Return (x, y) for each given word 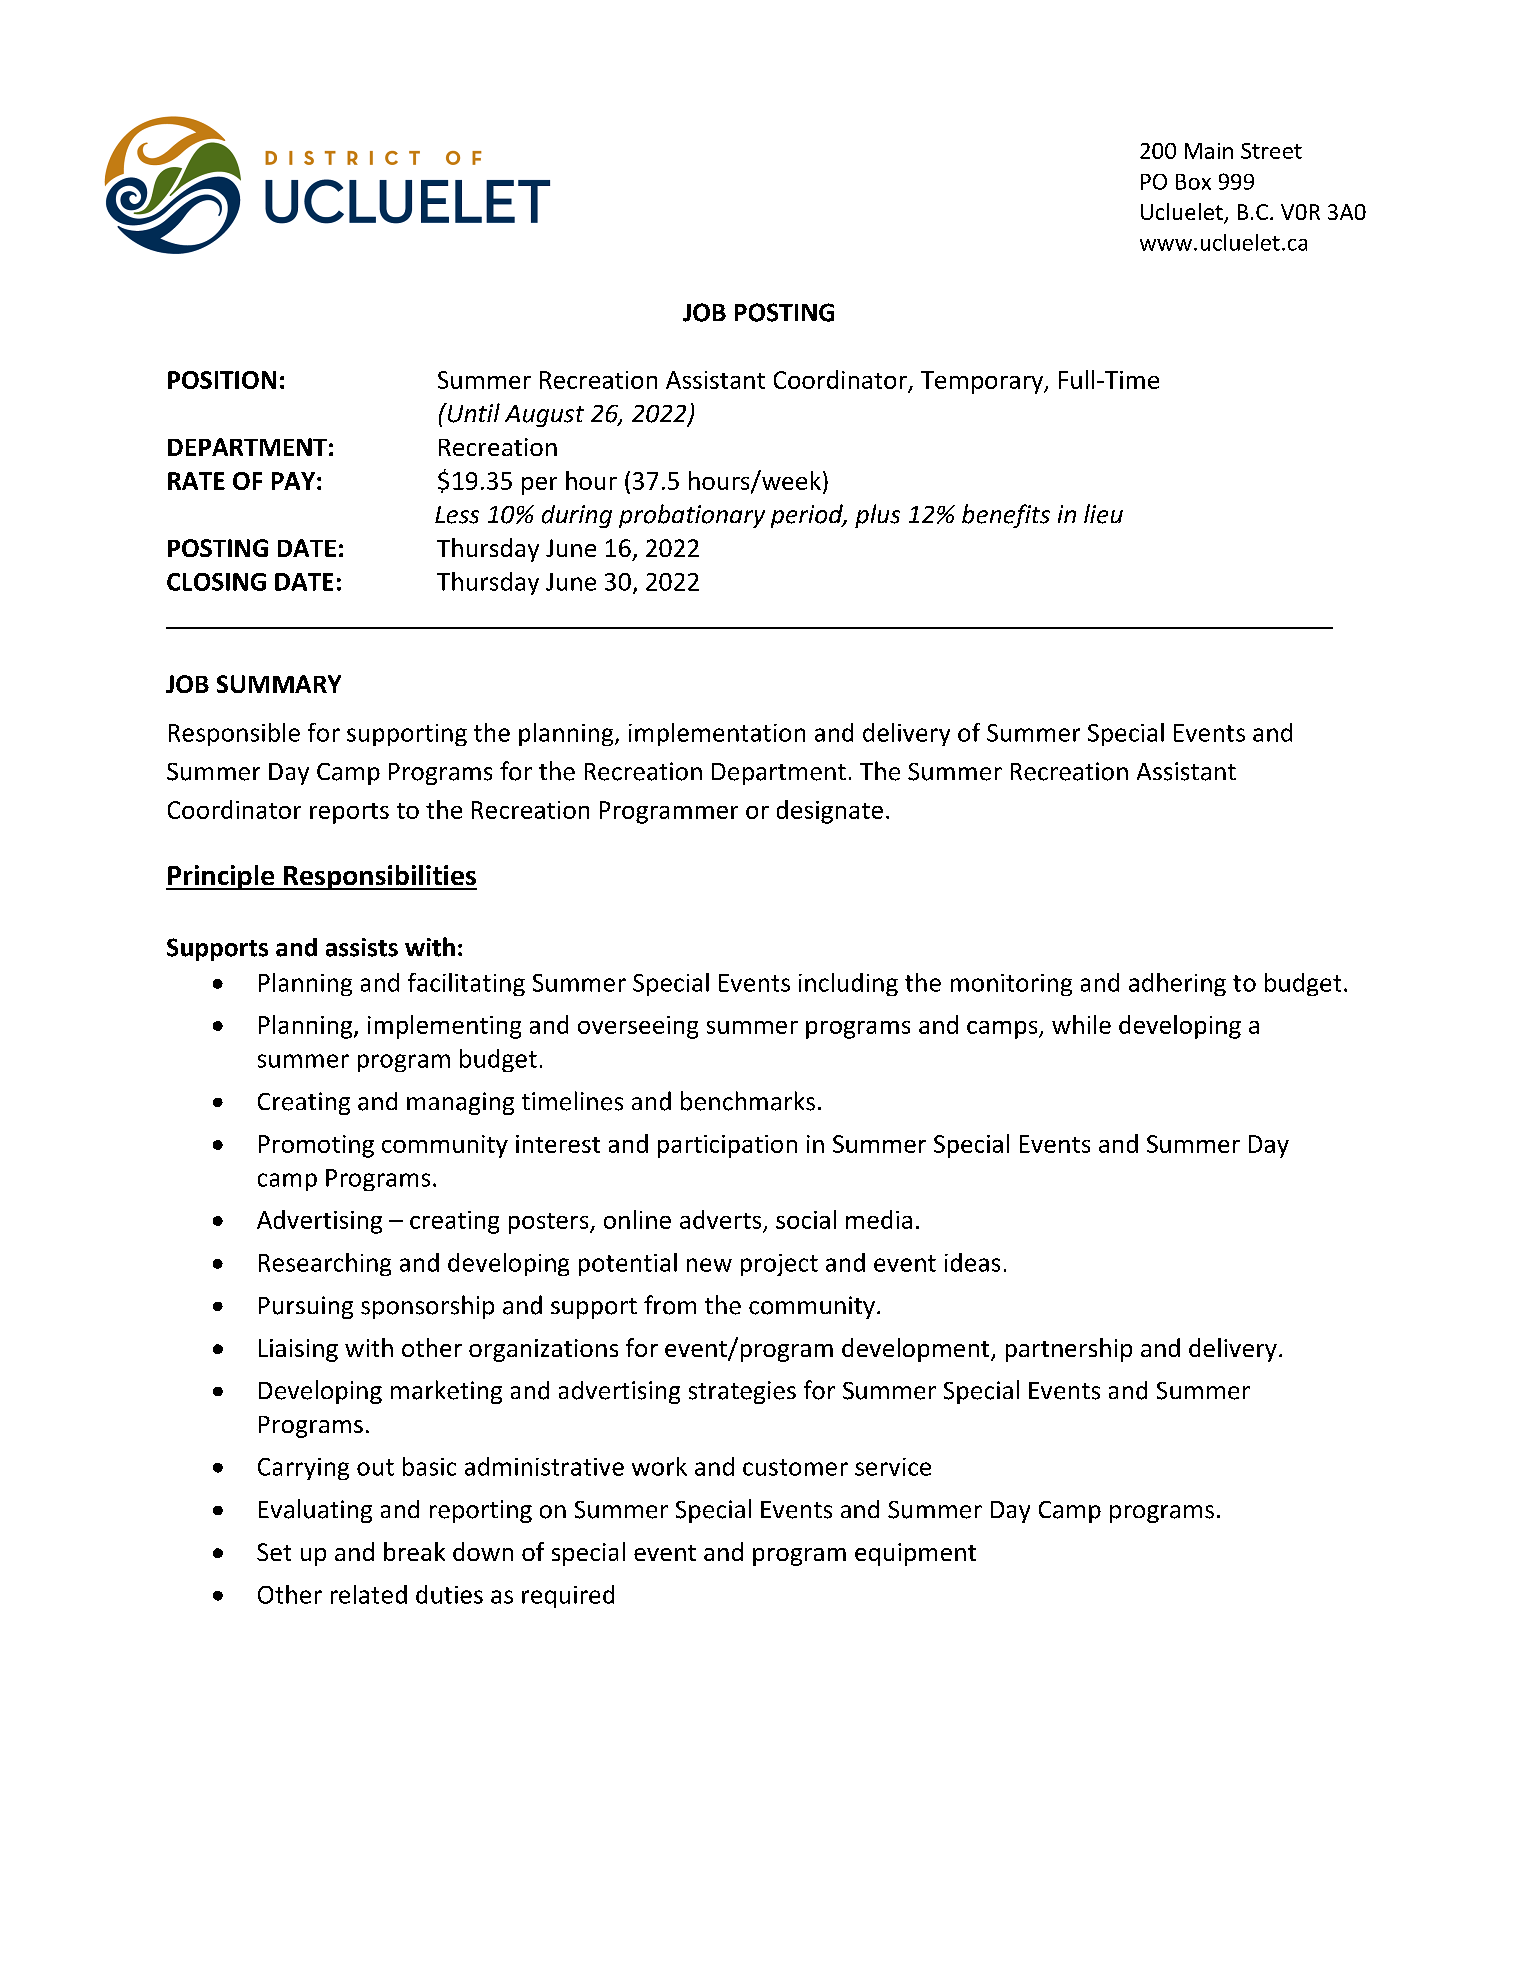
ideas (972, 1262)
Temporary (983, 382)
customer (795, 1467)
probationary (692, 516)
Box (1193, 182)
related (369, 1594)
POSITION (222, 380)
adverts (722, 1221)
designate (830, 812)
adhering (1177, 984)
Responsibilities (379, 877)
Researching (325, 1264)
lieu (1103, 514)
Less (457, 515)
